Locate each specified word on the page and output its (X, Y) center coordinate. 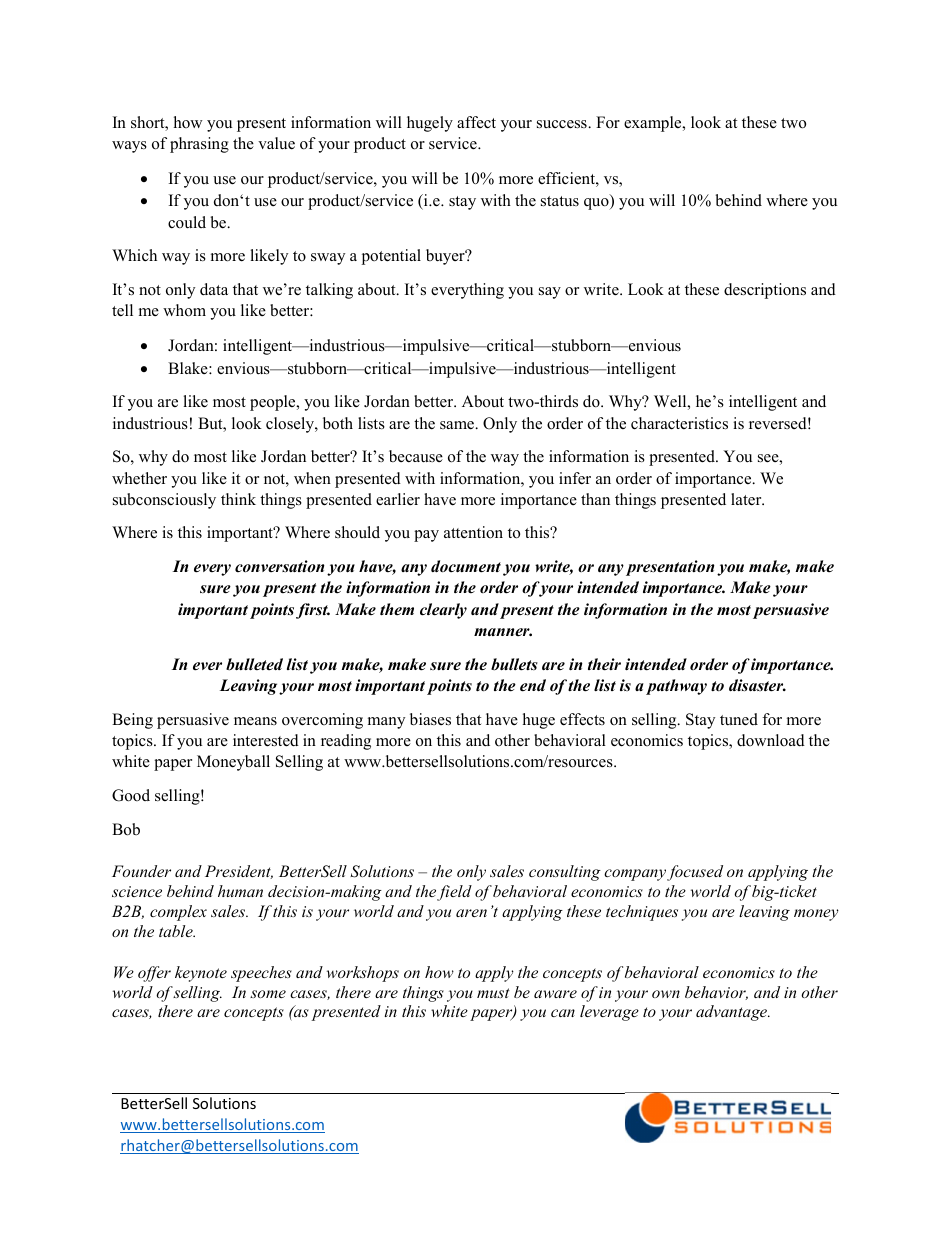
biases (430, 719)
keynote (201, 974)
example (654, 124)
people (274, 403)
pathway (676, 687)
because (416, 456)
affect (476, 122)
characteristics (679, 423)
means (255, 721)
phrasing (199, 145)
